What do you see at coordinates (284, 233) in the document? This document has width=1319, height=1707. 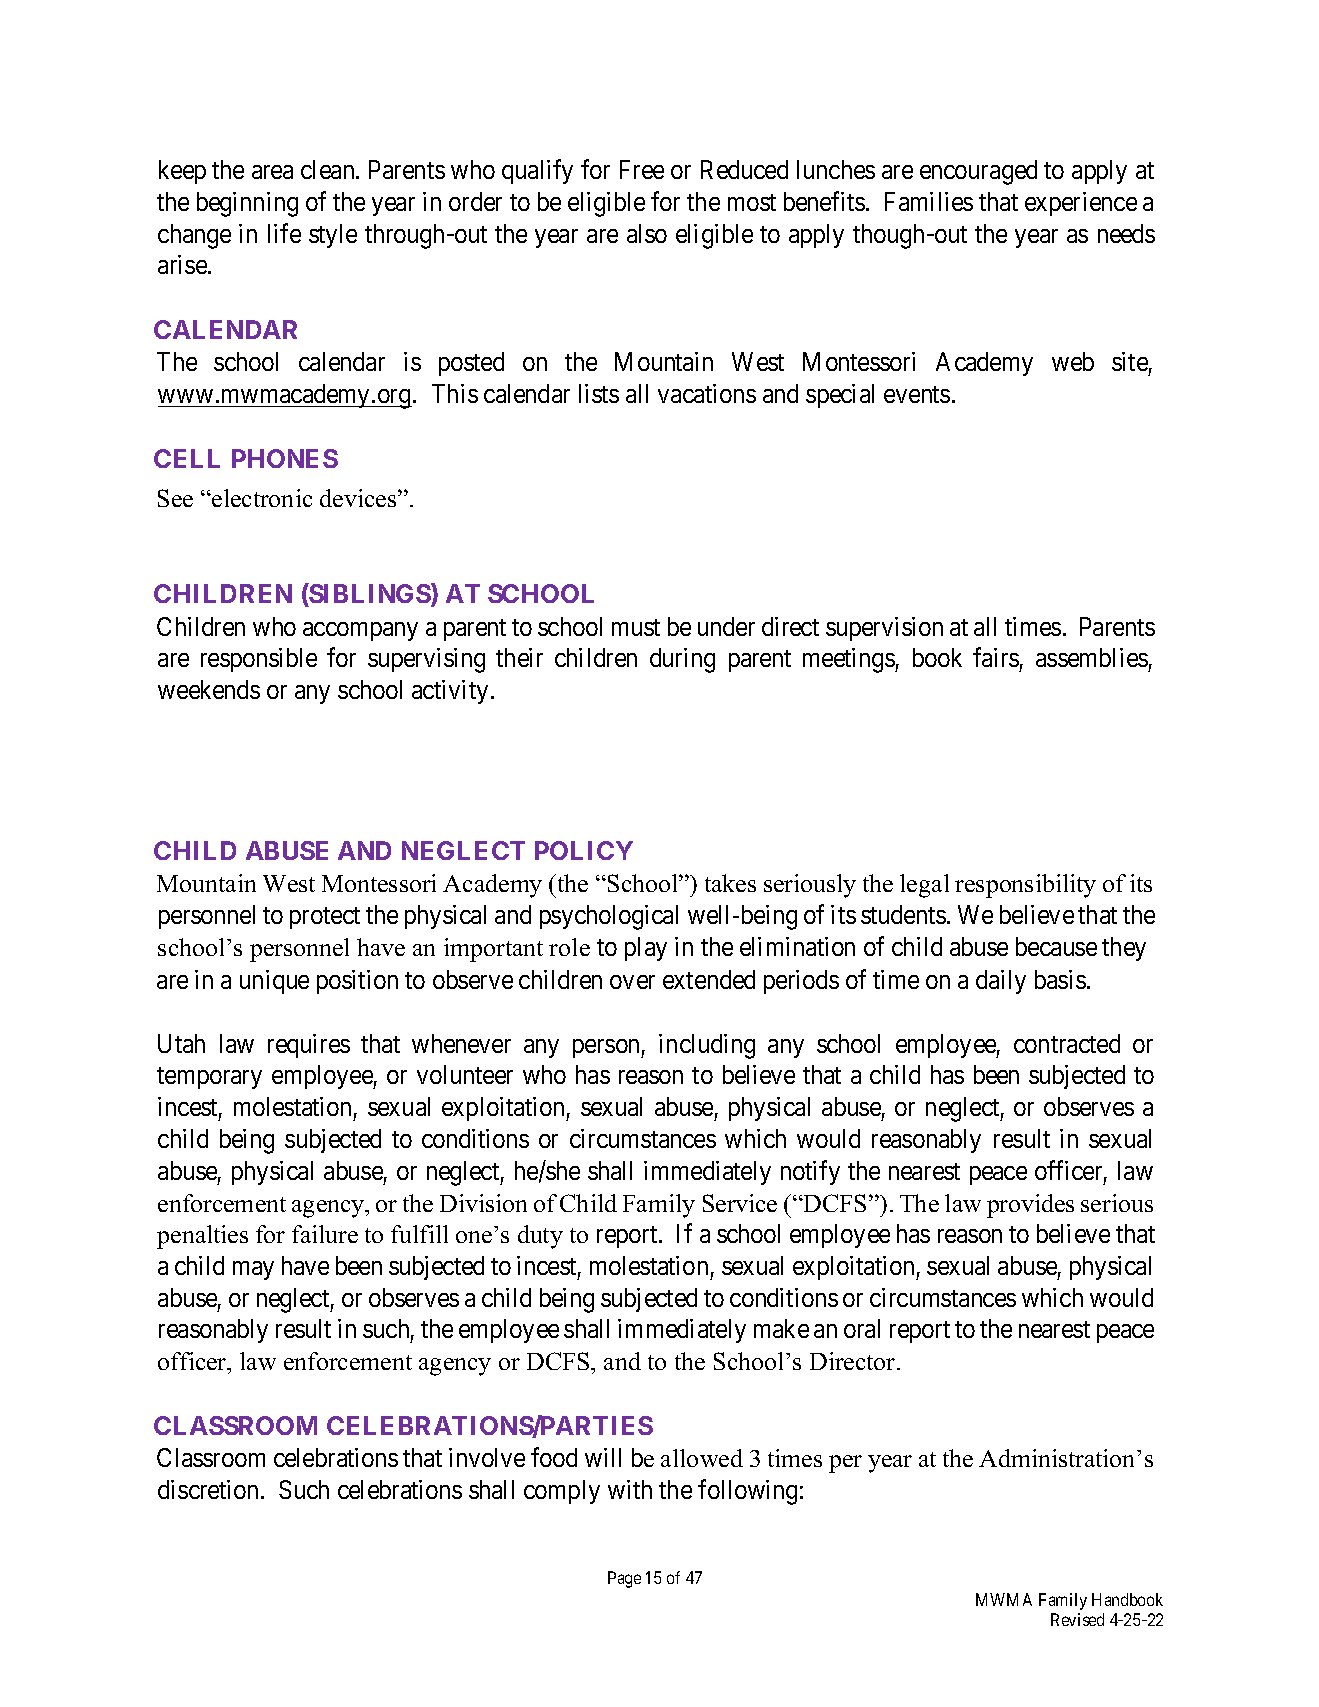 I see `life` at bounding box center [284, 233].
